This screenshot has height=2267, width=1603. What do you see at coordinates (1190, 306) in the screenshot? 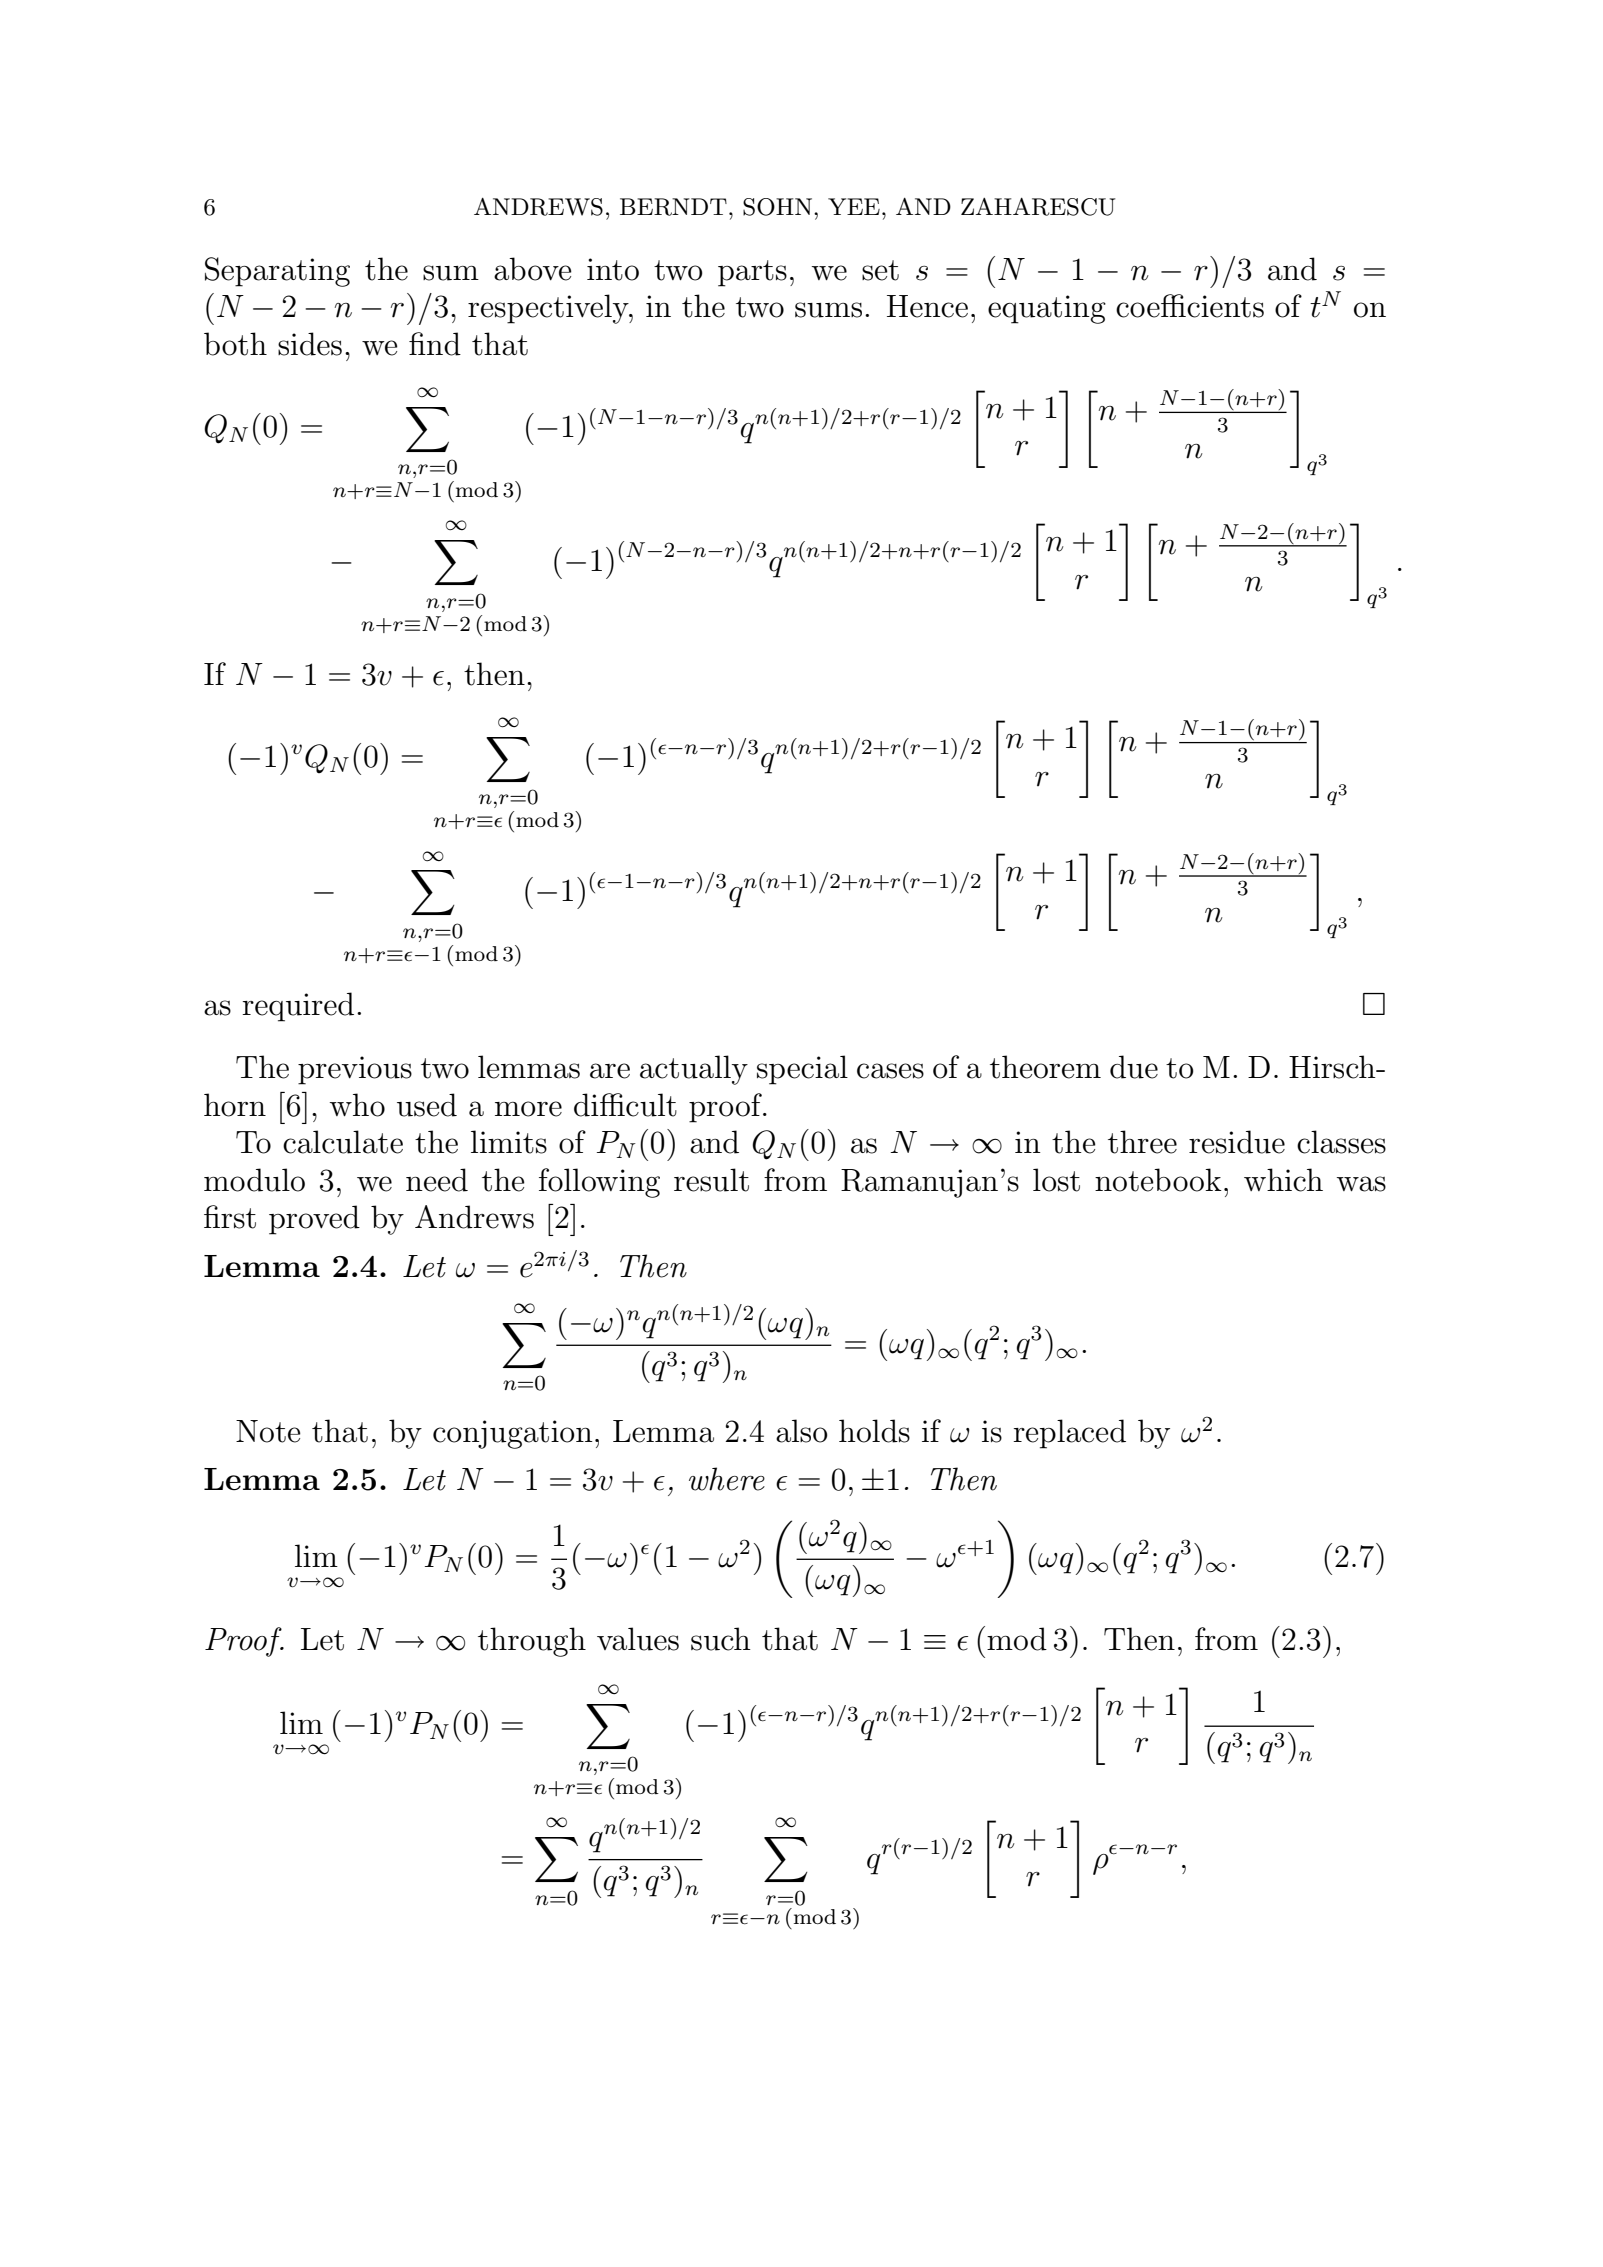
I see `coefficients` at bounding box center [1190, 306].
